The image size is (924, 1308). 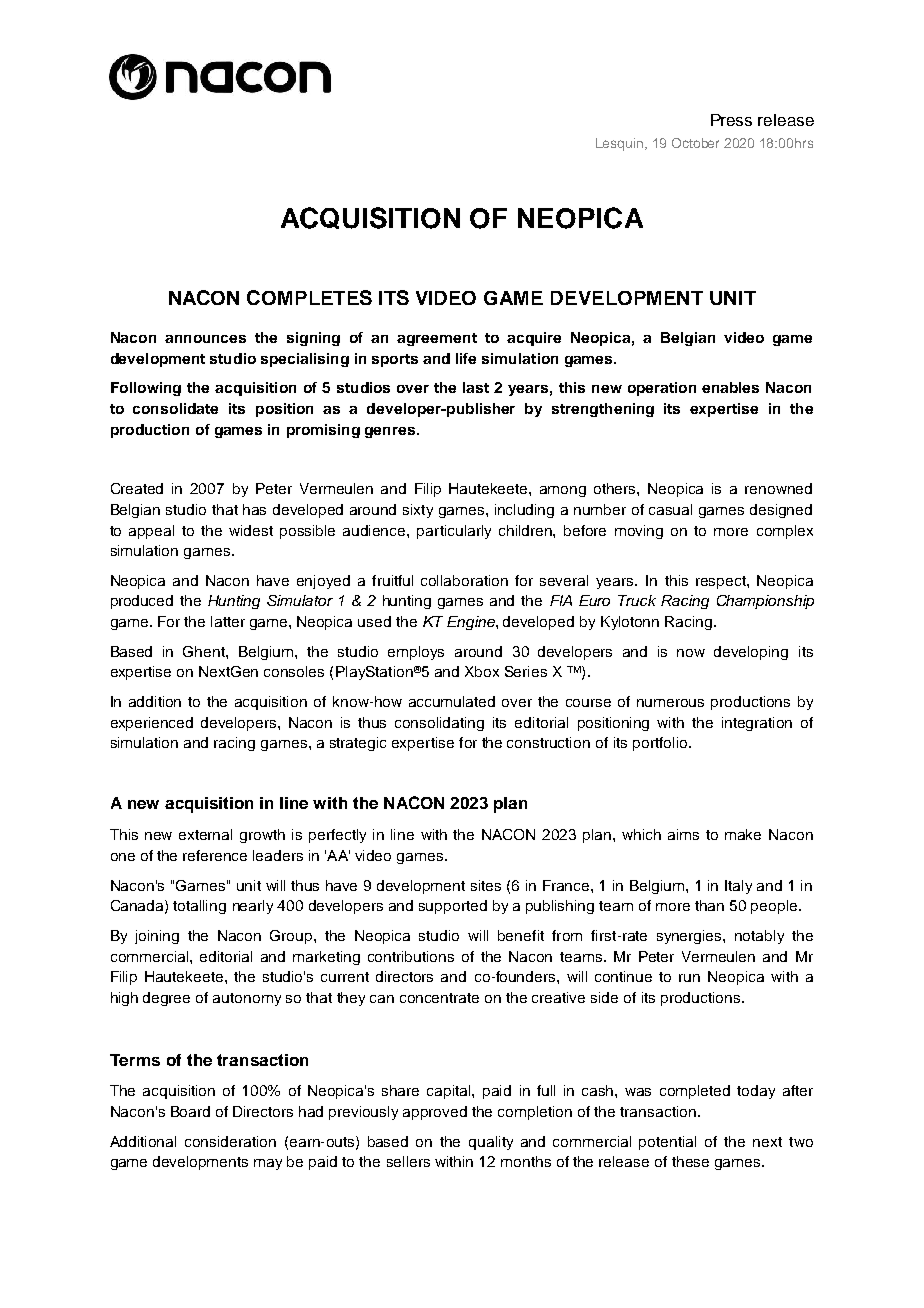 What do you see at coordinates (695, 143) in the page?
I see `October` at bounding box center [695, 143].
